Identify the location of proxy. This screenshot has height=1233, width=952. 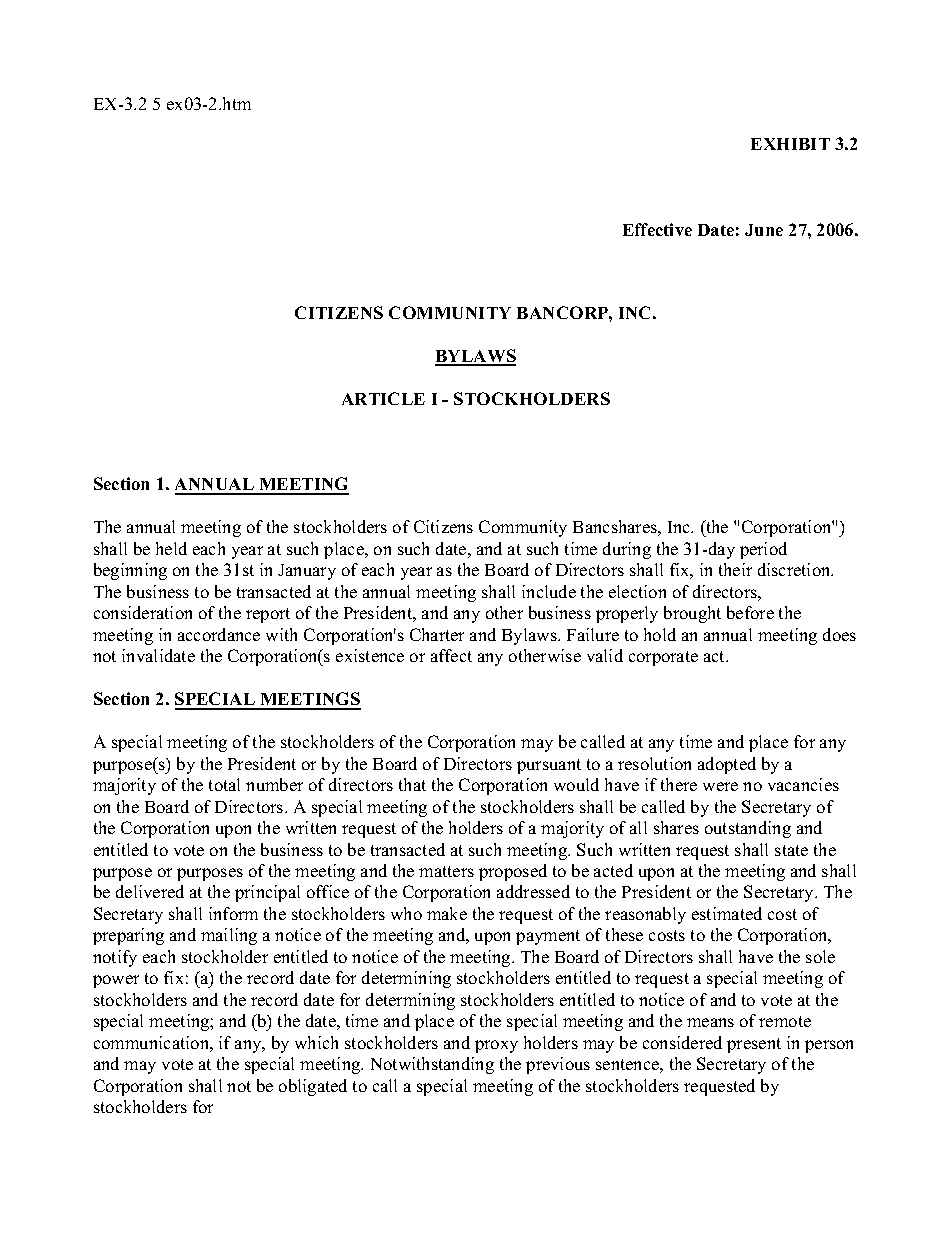
(496, 1046).
